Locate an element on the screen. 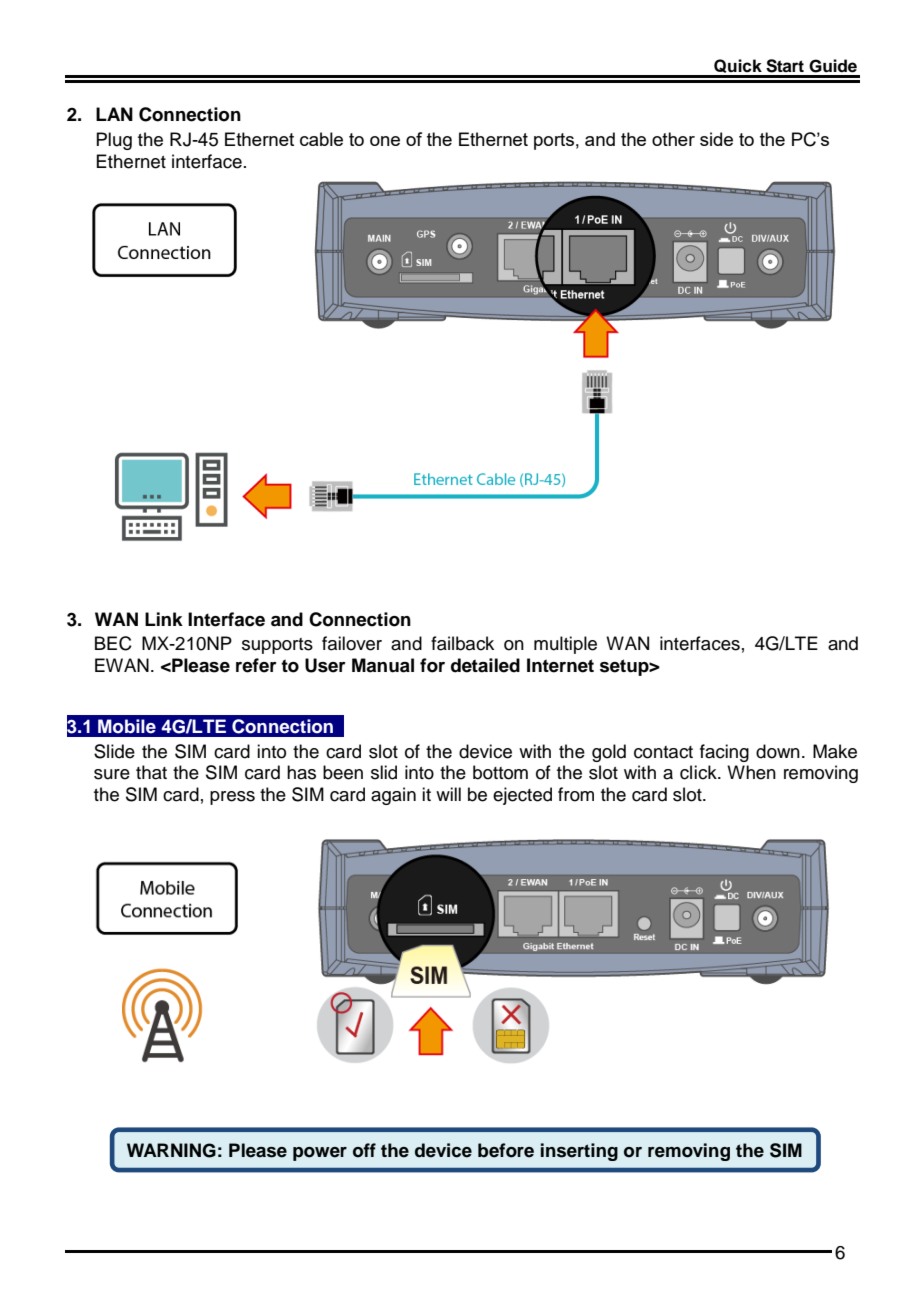  side is located at coordinates (716, 139).
